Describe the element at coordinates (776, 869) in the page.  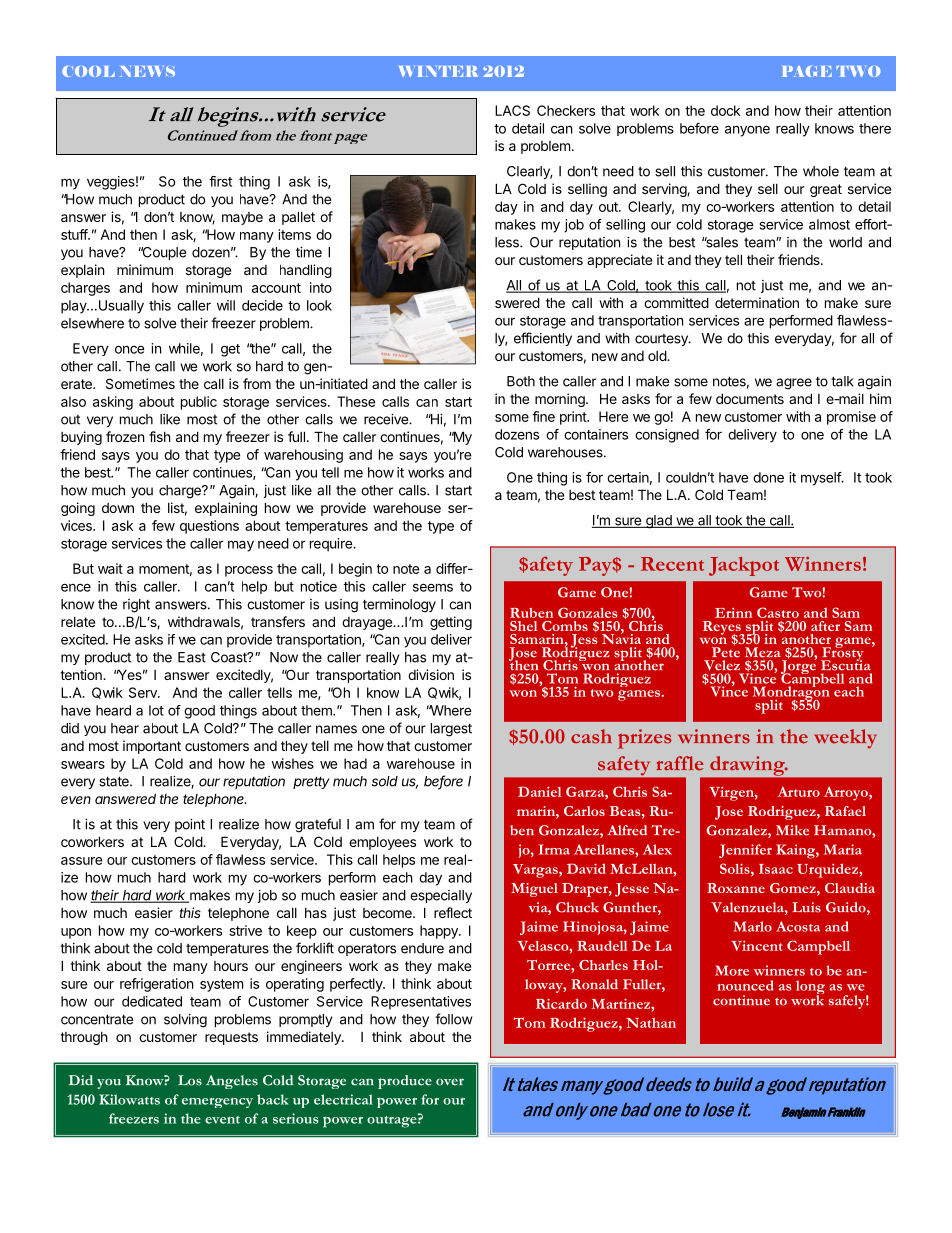
I see `Isaac` at that location.
